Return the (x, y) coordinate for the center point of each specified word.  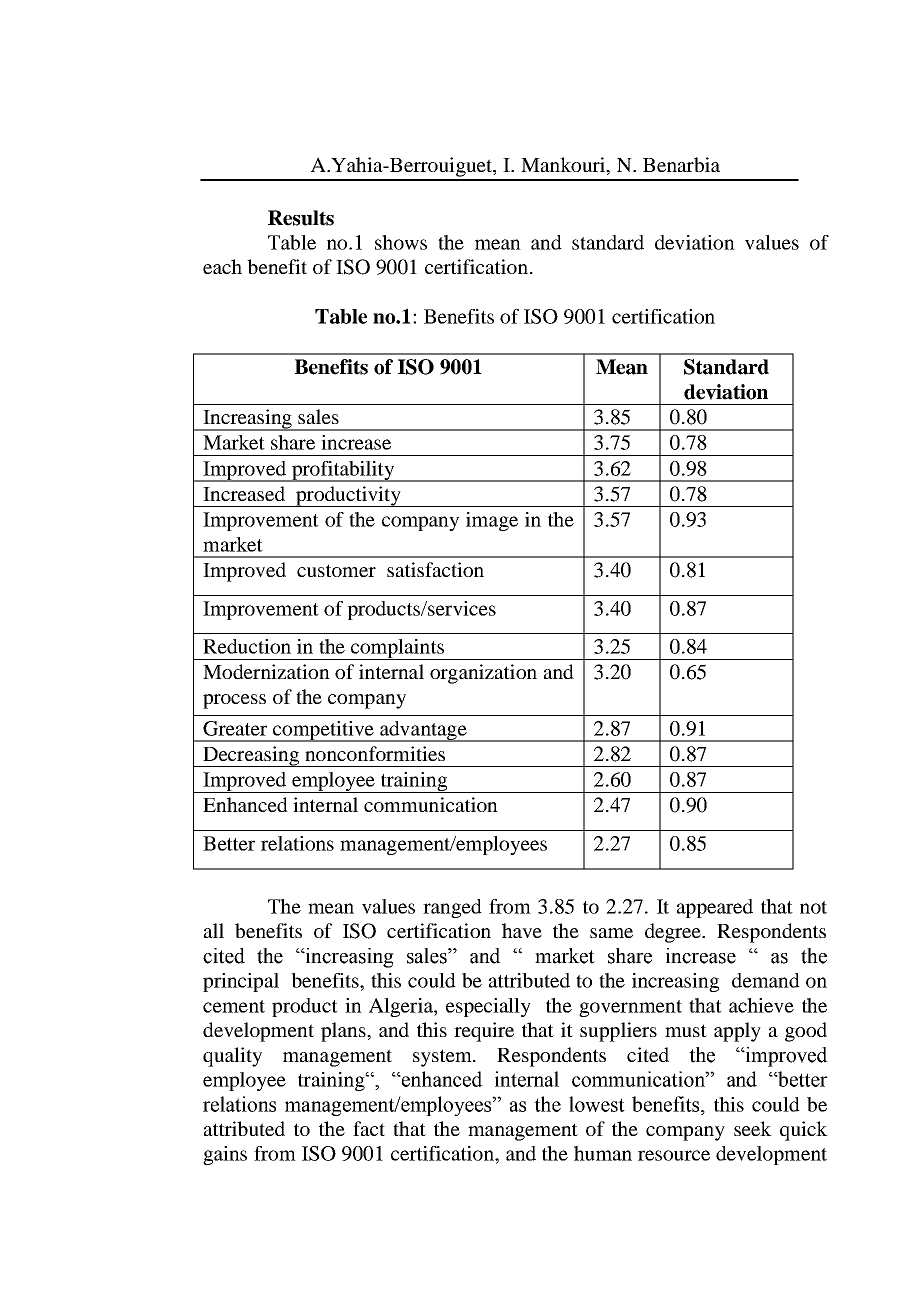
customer (336, 570)
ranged (452, 908)
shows (401, 242)
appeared (715, 908)
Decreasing (251, 756)
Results (301, 218)
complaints (397, 649)
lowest (597, 1104)
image (492, 521)
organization (483, 674)
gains (225, 1155)
